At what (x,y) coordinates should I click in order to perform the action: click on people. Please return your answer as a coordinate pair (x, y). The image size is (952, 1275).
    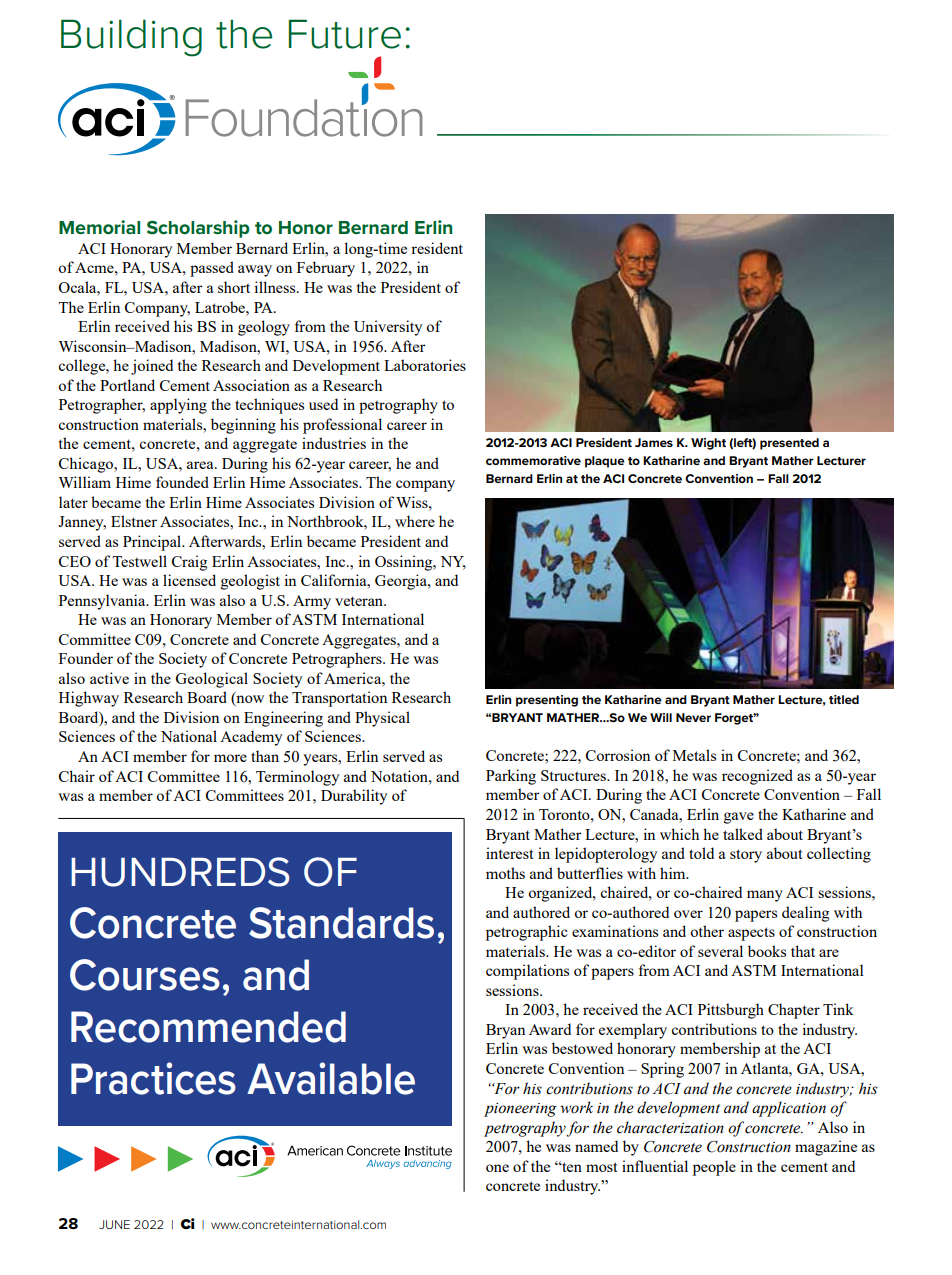
    Looking at the image, I should click on (714, 1168).
